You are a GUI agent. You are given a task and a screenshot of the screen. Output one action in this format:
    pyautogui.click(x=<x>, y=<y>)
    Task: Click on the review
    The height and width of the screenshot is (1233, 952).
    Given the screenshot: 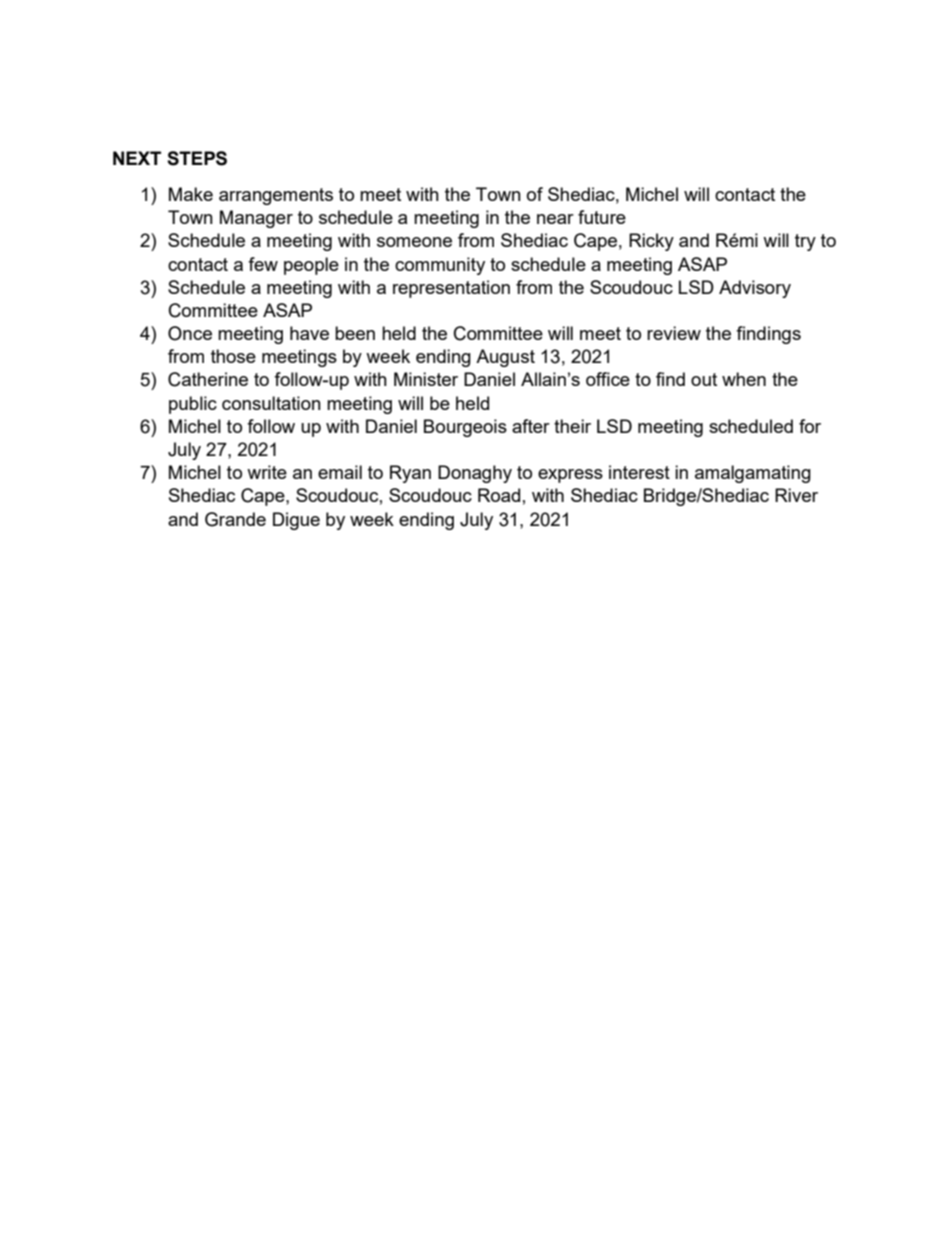 What is the action you would take?
    pyautogui.click(x=674, y=333)
